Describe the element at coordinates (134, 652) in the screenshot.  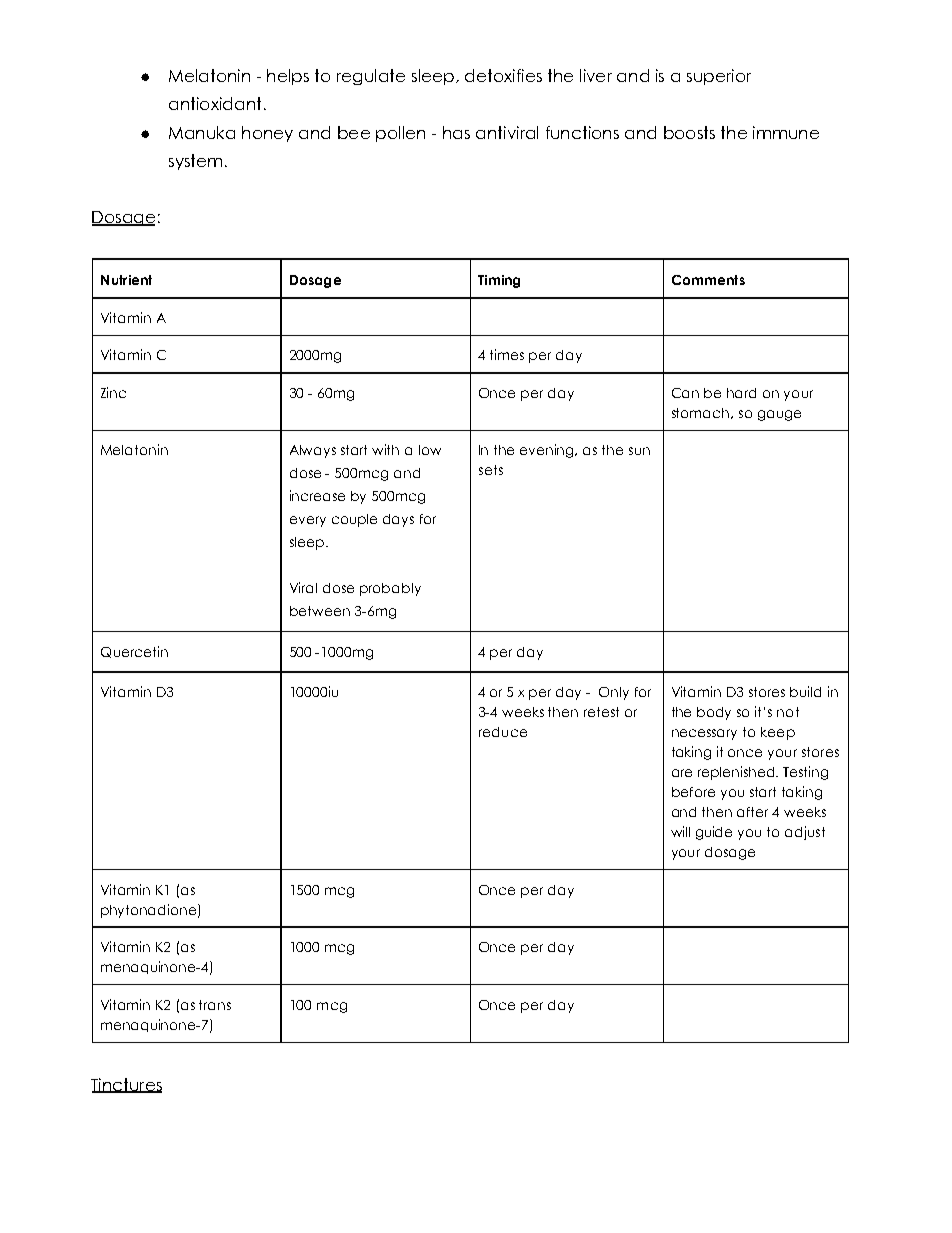
I see `Quercetin` at that location.
